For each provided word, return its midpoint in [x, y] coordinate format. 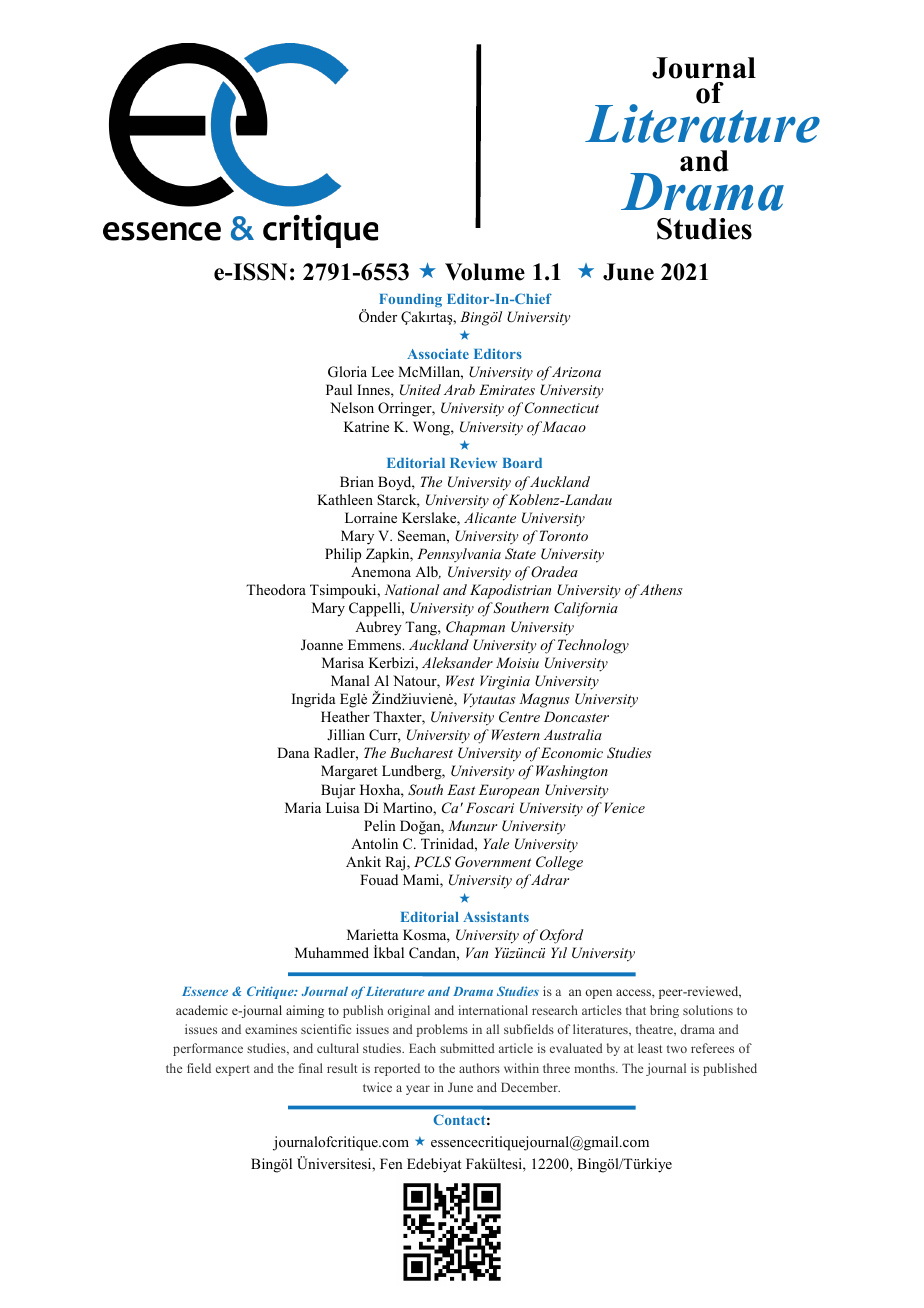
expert [233, 1070]
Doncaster [576, 716]
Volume [485, 272]
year [418, 1090]
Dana [293, 752]
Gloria [347, 372]
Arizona [576, 372]
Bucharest [421, 752]
